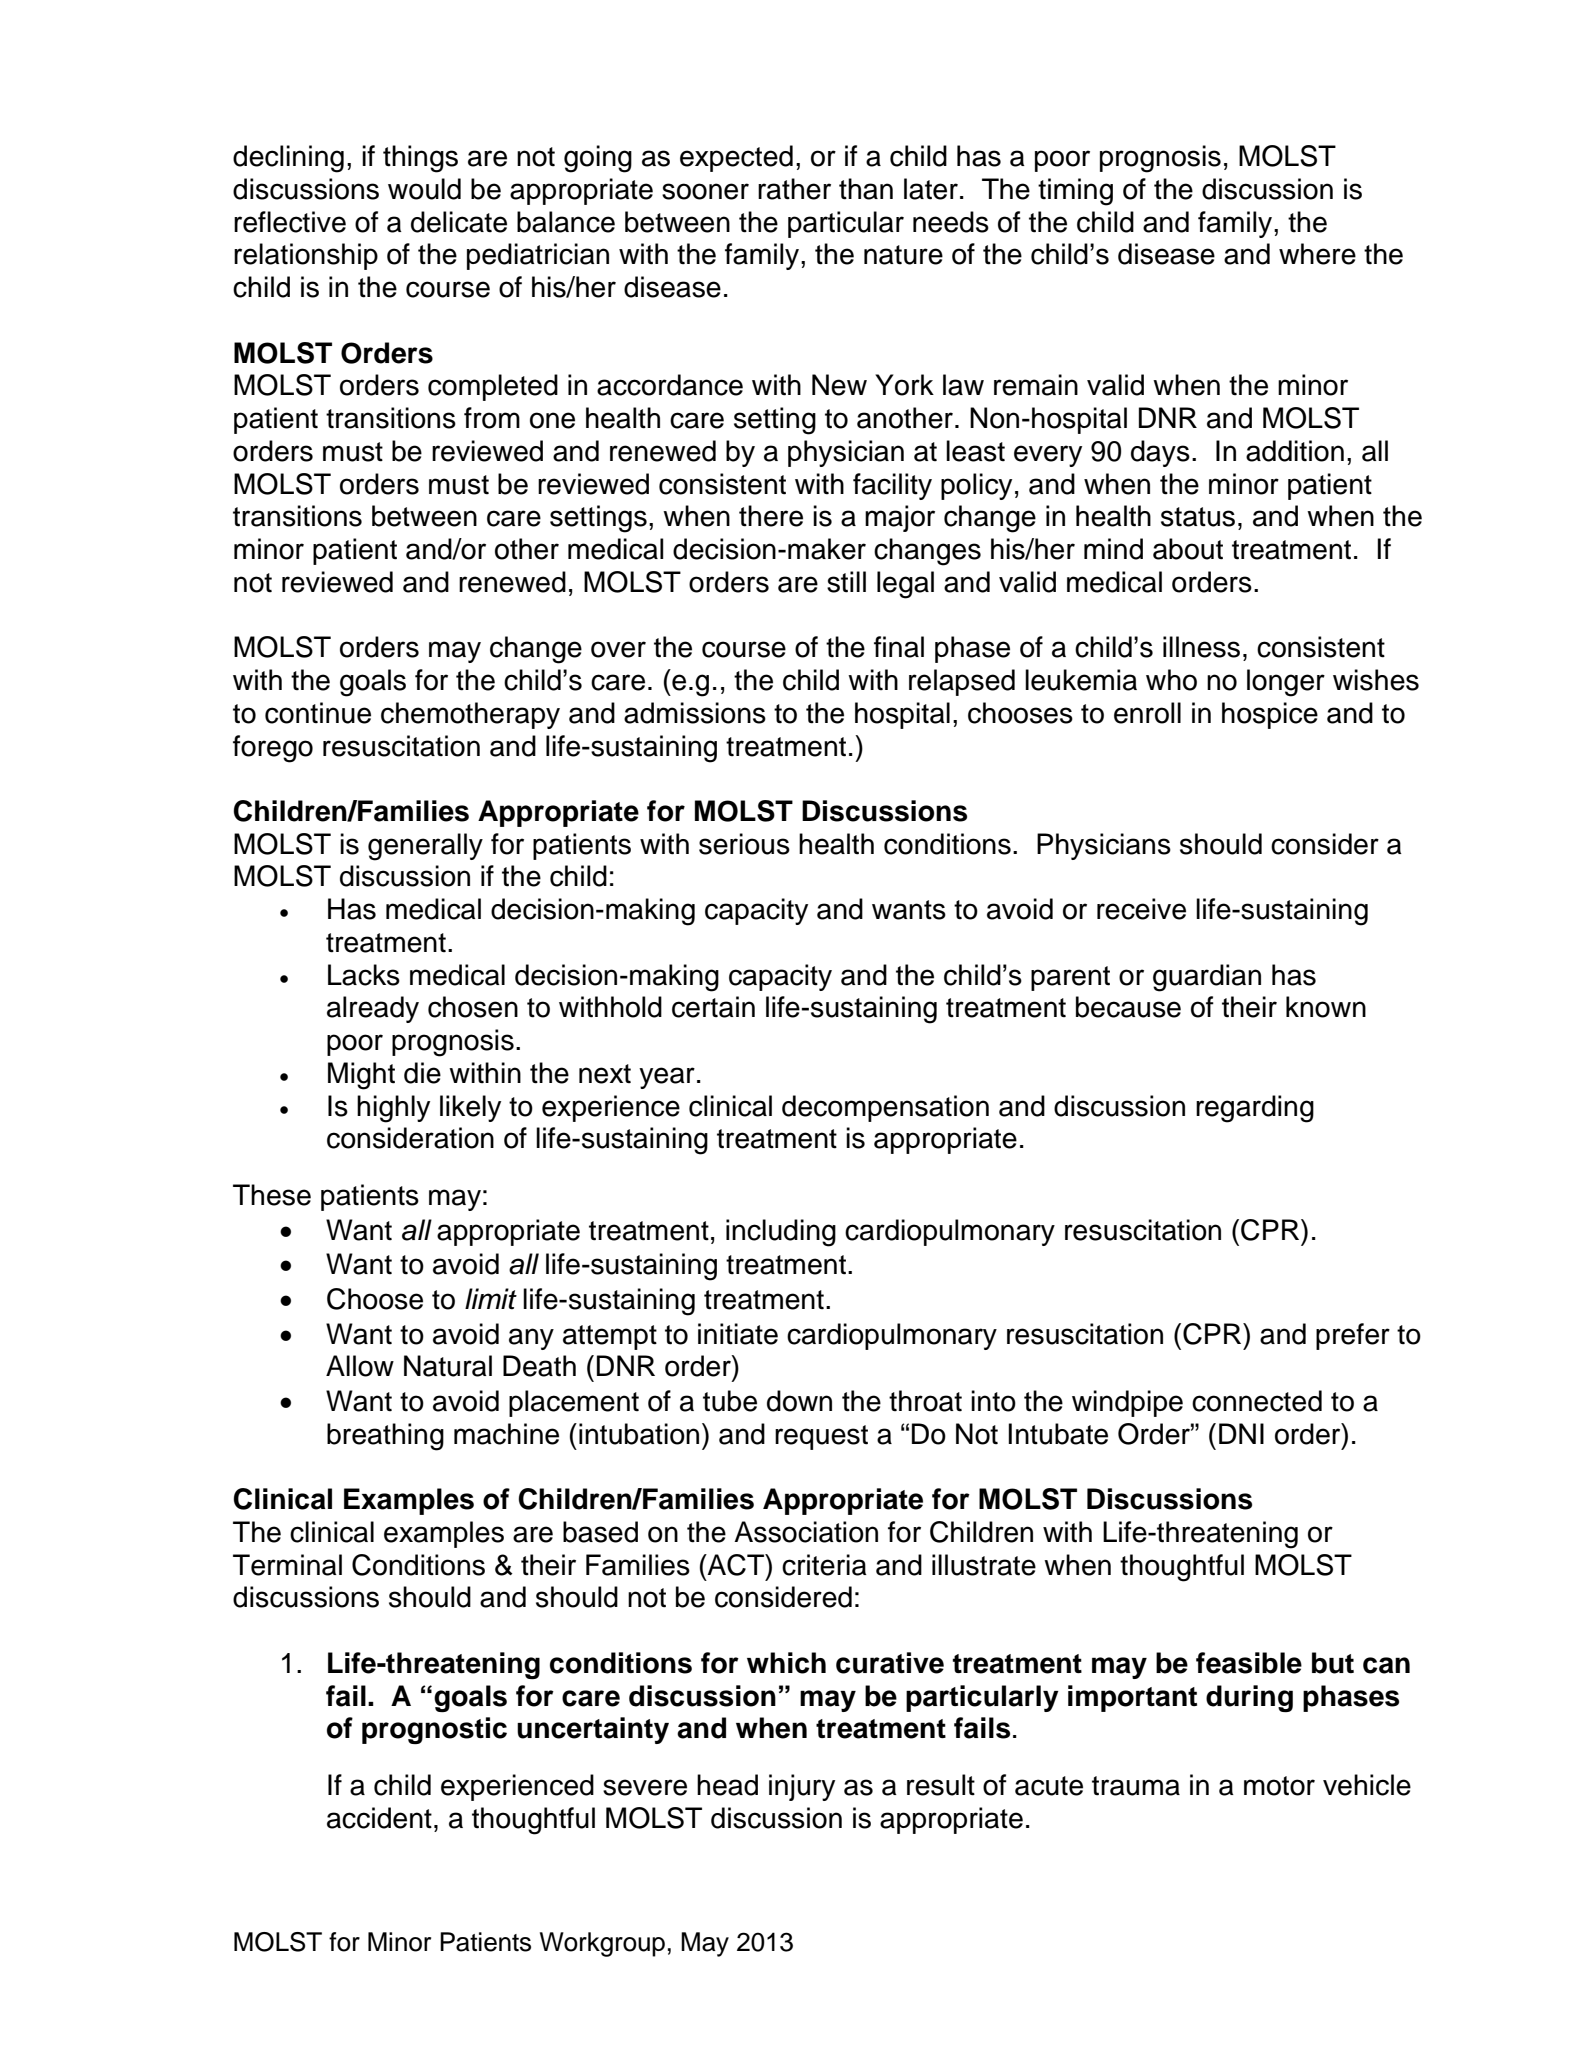 Image resolution: width=1584 pixels, height=2050 pixels. What do you see at coordinates (1255, 1109) in the screenshot?
I see `regarding` at bounding box center [1255, 1109].
